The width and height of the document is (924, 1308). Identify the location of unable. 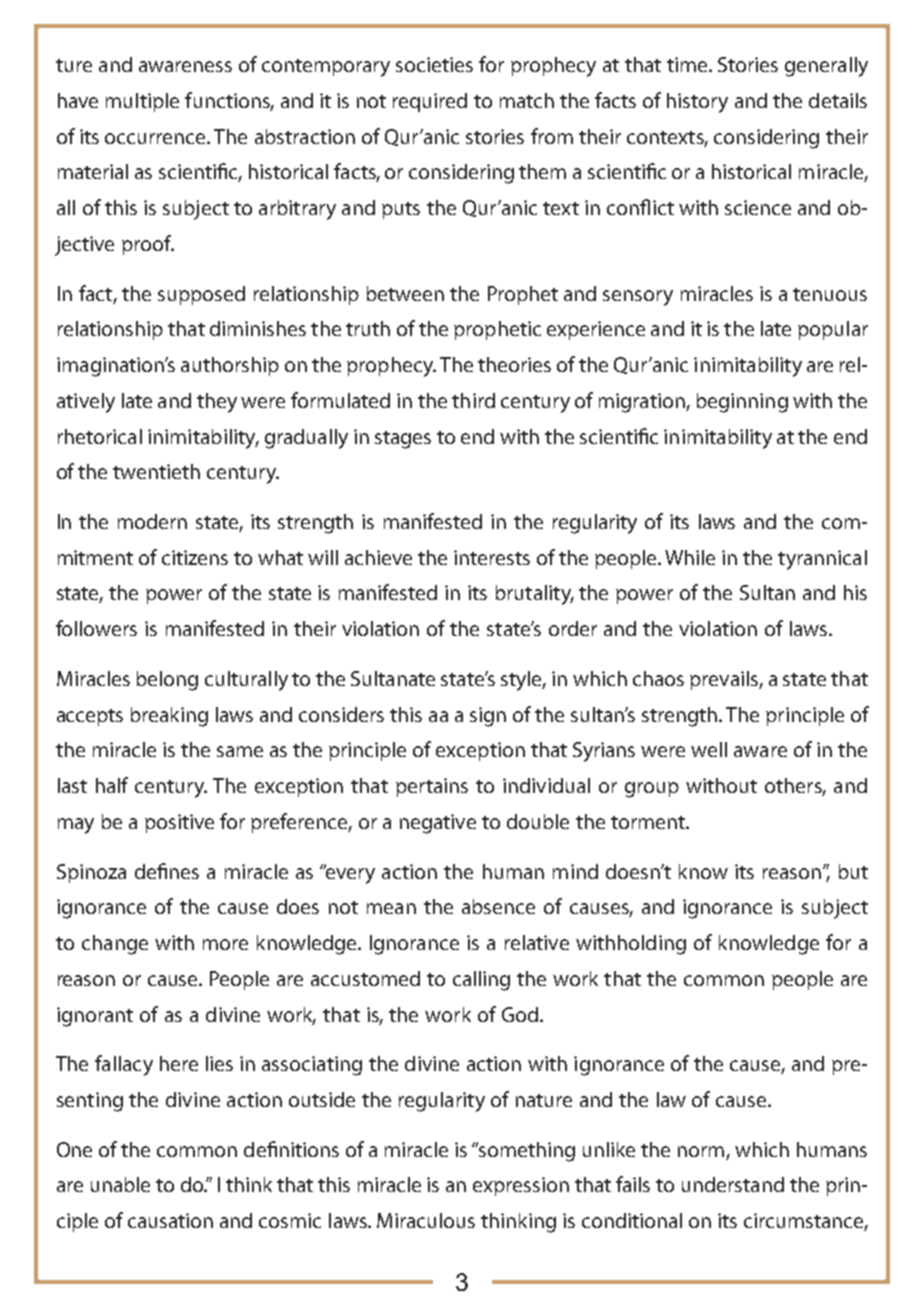
(120, 1184).
